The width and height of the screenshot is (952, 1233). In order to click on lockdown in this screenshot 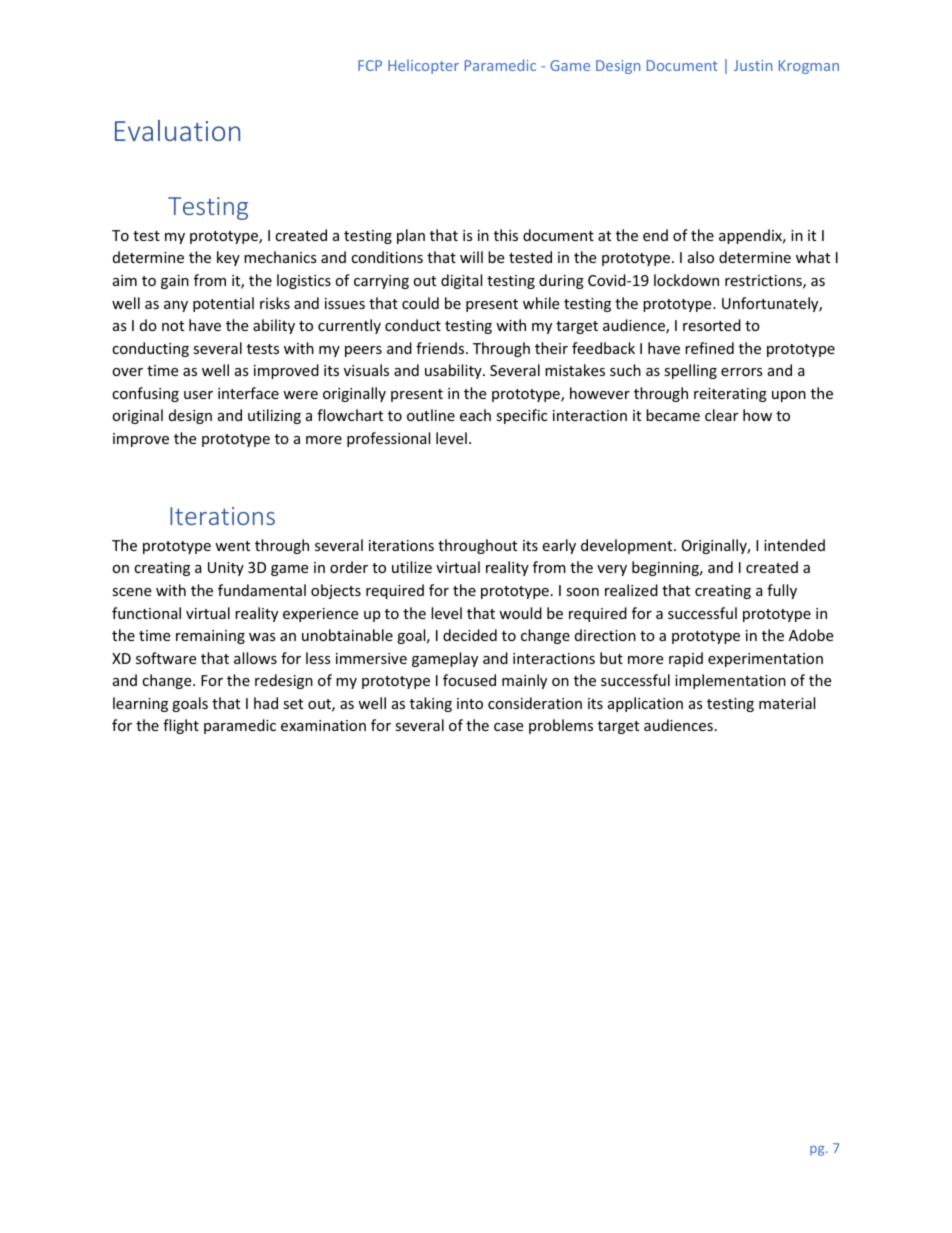, I will do `click(686, 280)`.
